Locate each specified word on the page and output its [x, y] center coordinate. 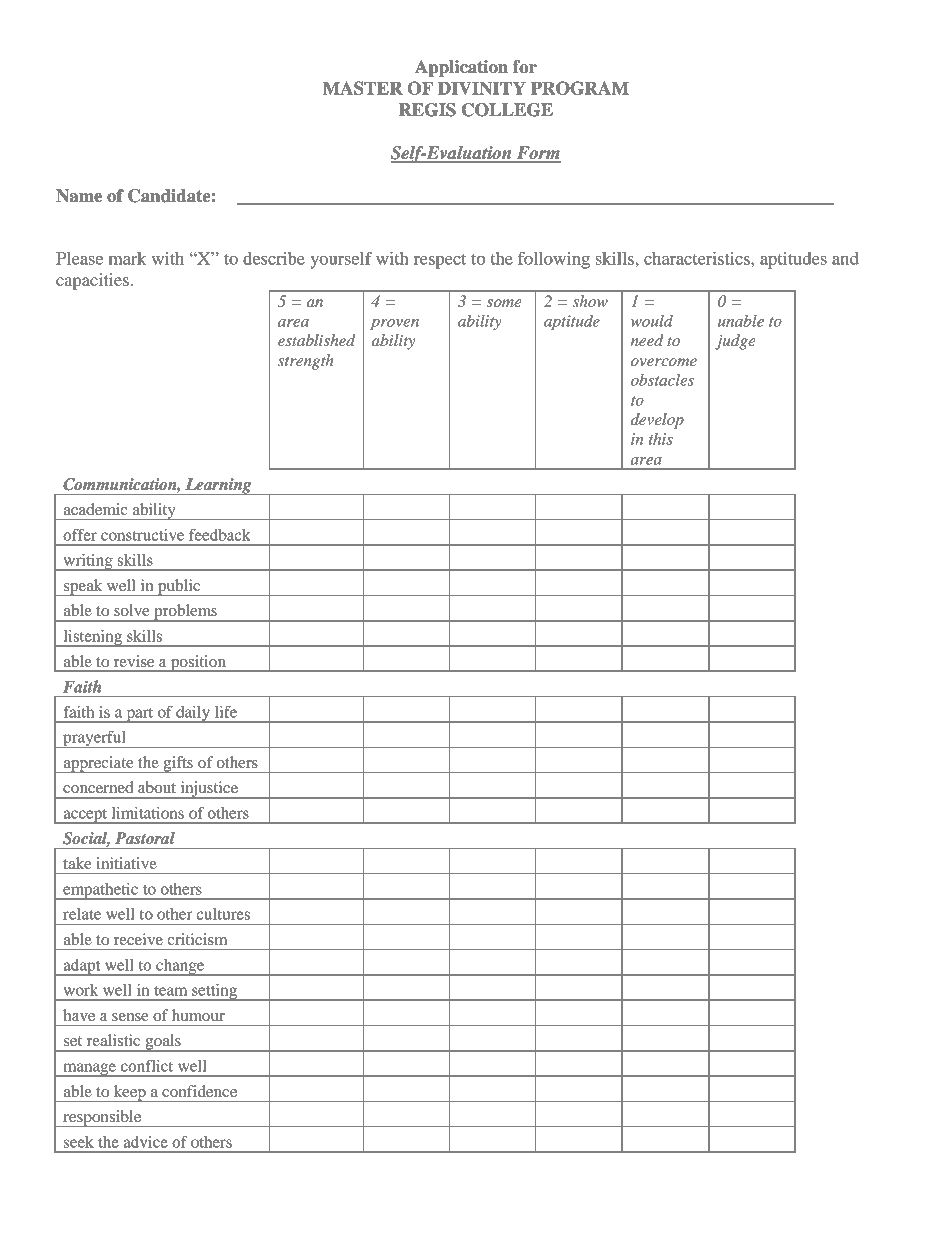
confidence [199, 1091]
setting [214, 992]
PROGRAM [580, 88]
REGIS [427, 110]
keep [130, 1093]
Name [79, 196]
